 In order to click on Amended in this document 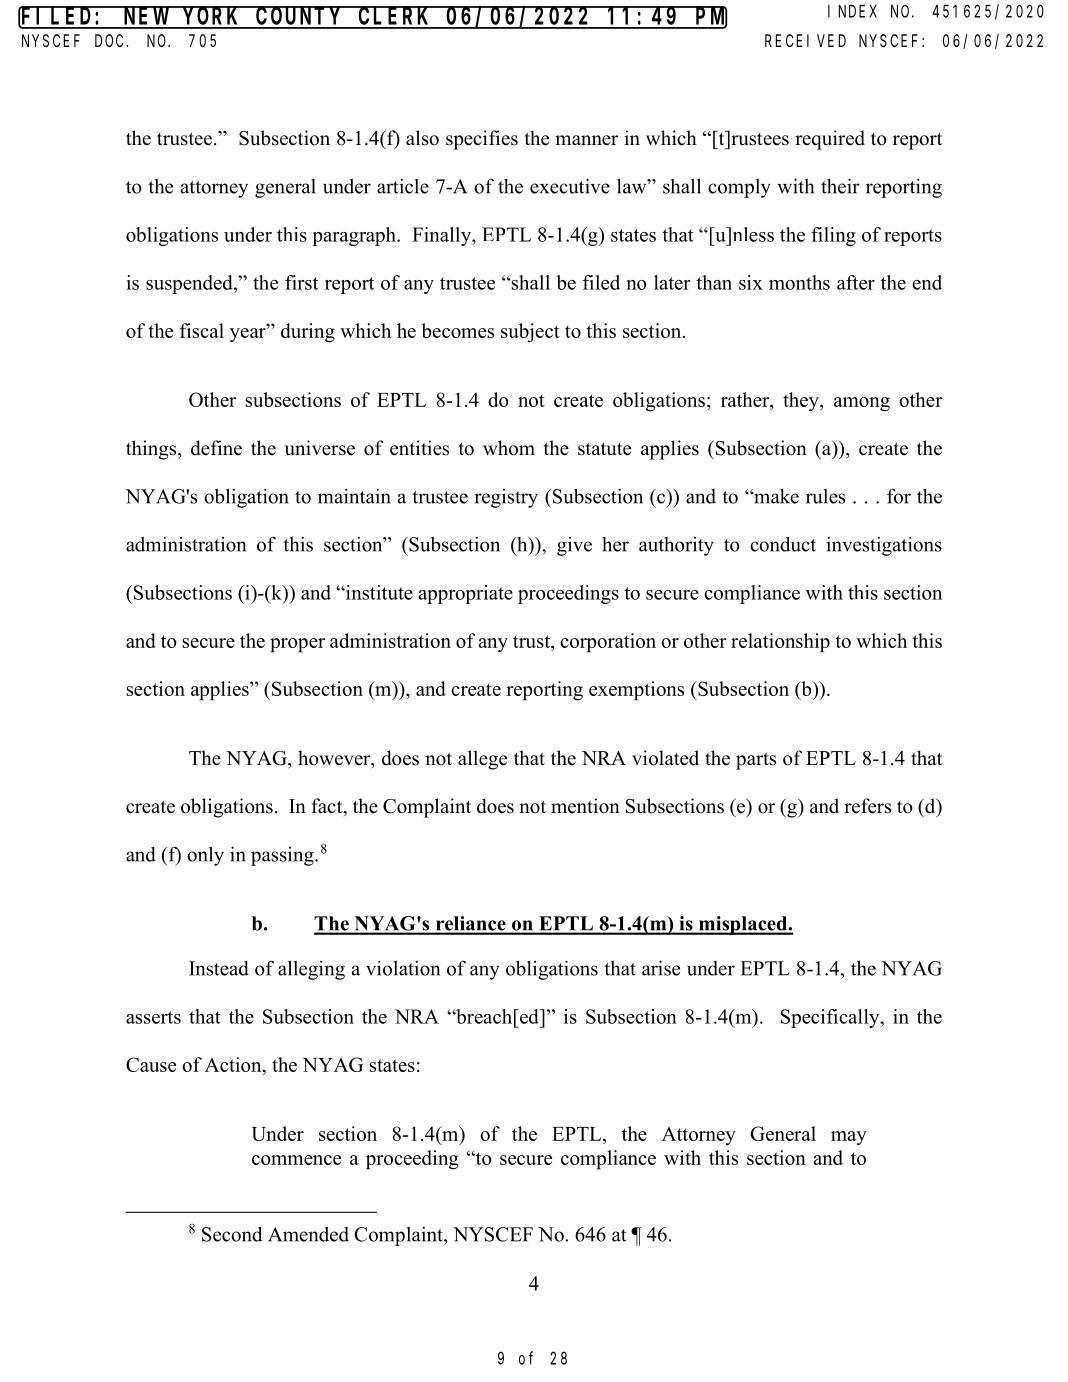, I will do `click(308, 1234)`.
